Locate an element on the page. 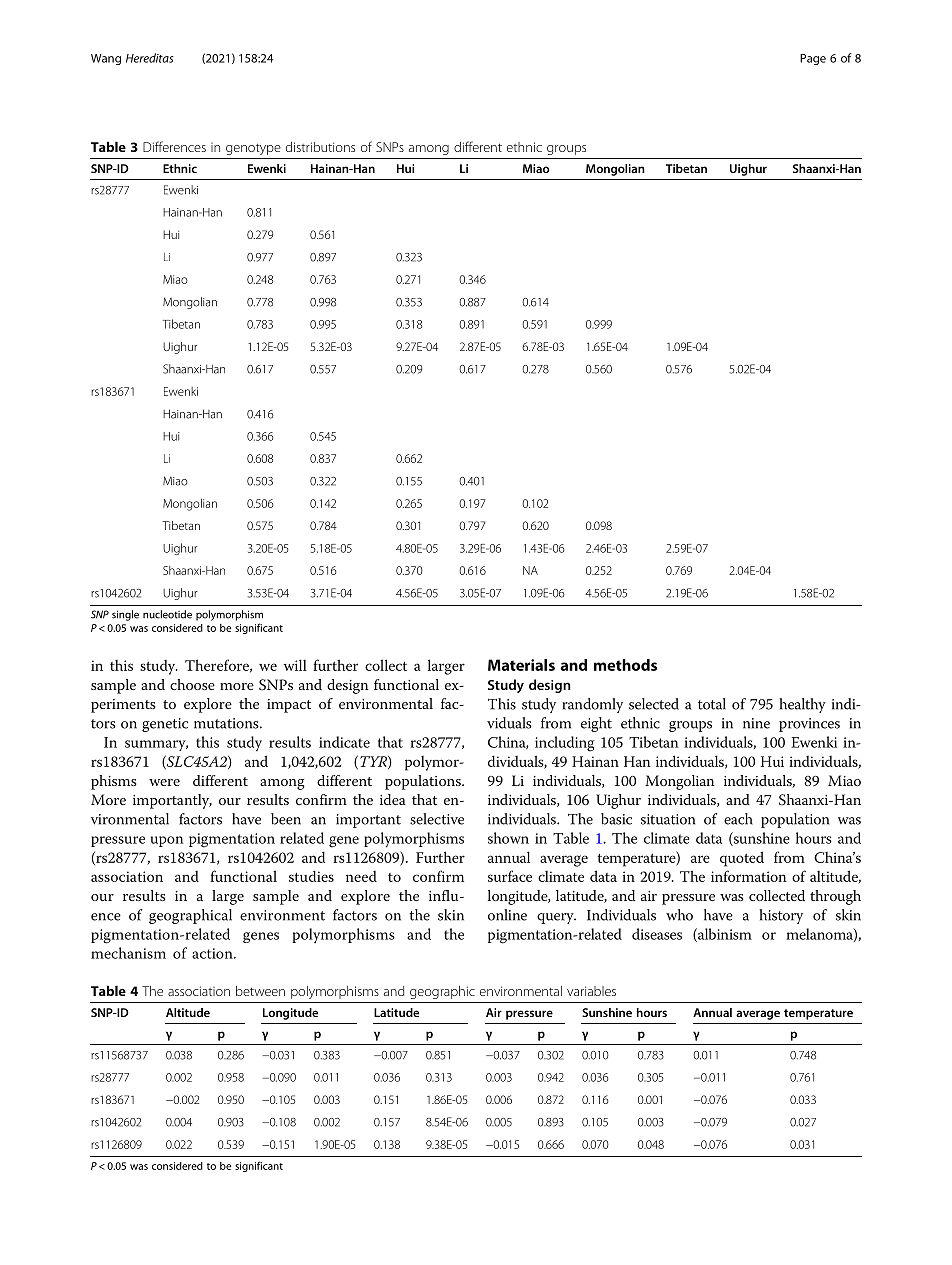  healthy is located at coordinates (802, 705).
